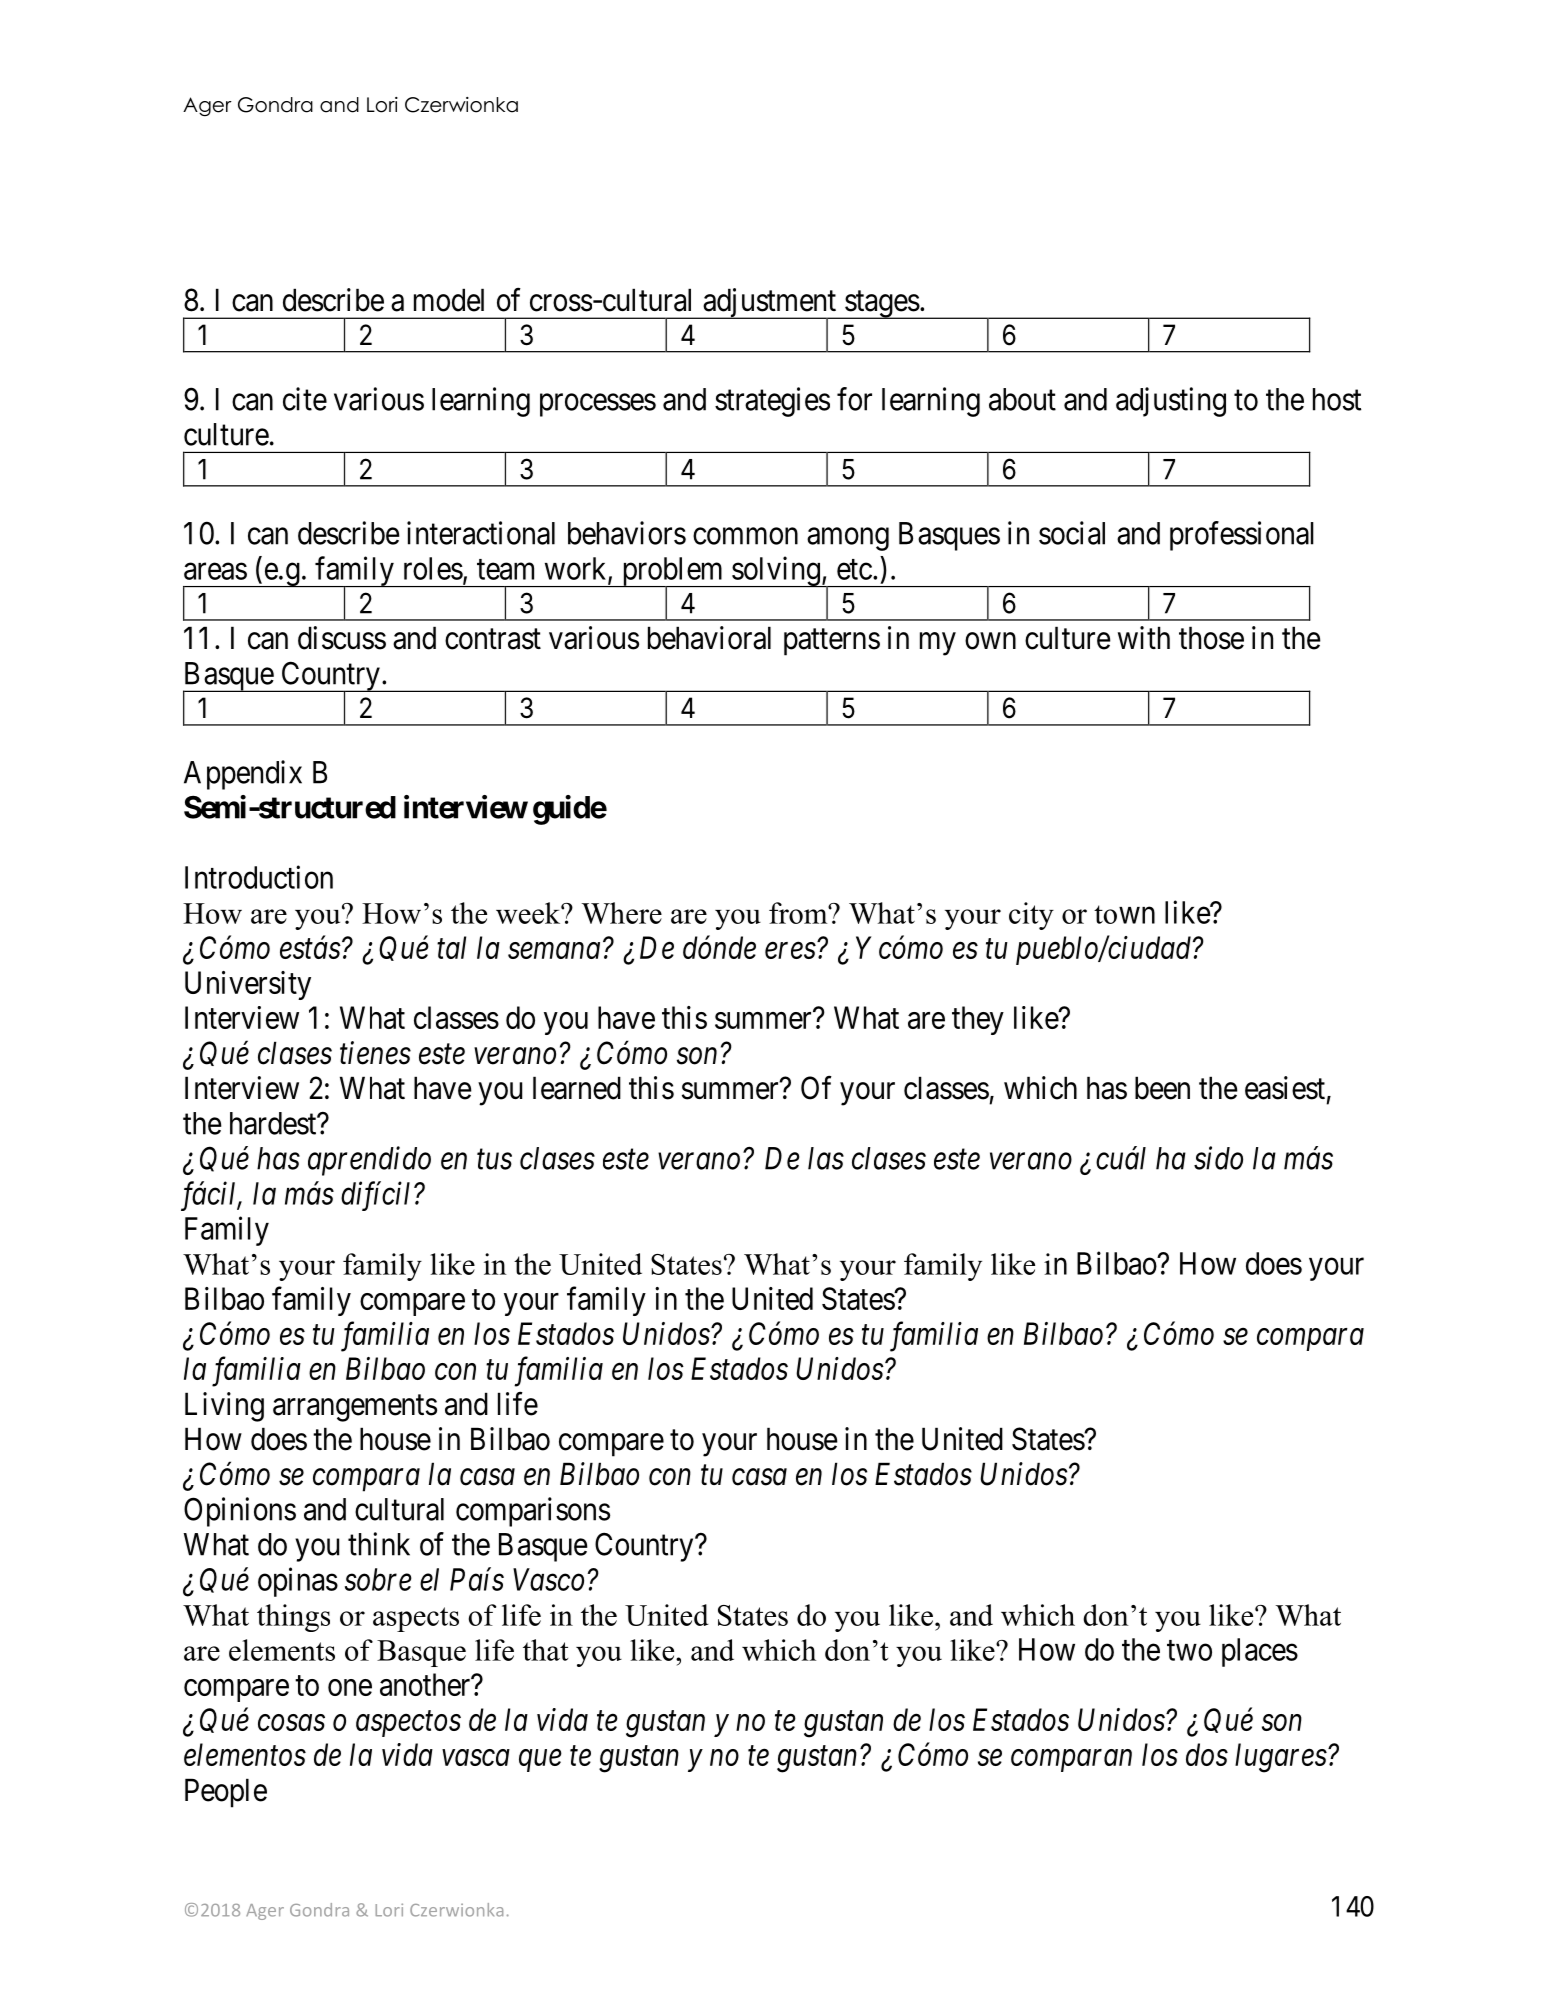 Image resolution: width=1556 pixels, height=2014 pixels. I want to click on eres, so click(790, 951).
